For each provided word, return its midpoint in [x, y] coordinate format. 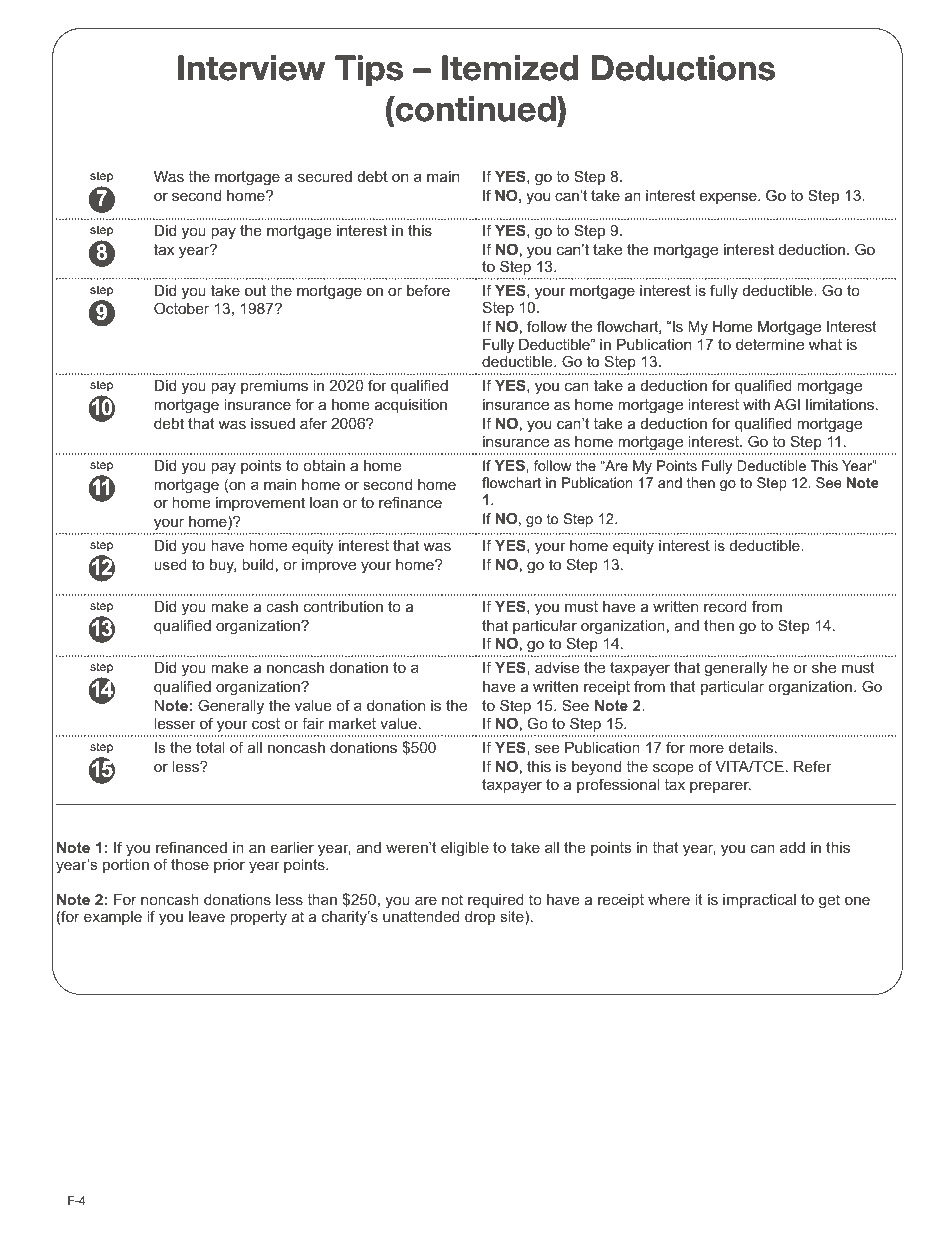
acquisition [411, 406]
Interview [251, 68]
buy [223, 566]
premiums [274, 387]
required [497, 902]
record [725, 606]
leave [207, 916]
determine [770, 344]
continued [475, 110]
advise [557, 667]
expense [729, 198]
